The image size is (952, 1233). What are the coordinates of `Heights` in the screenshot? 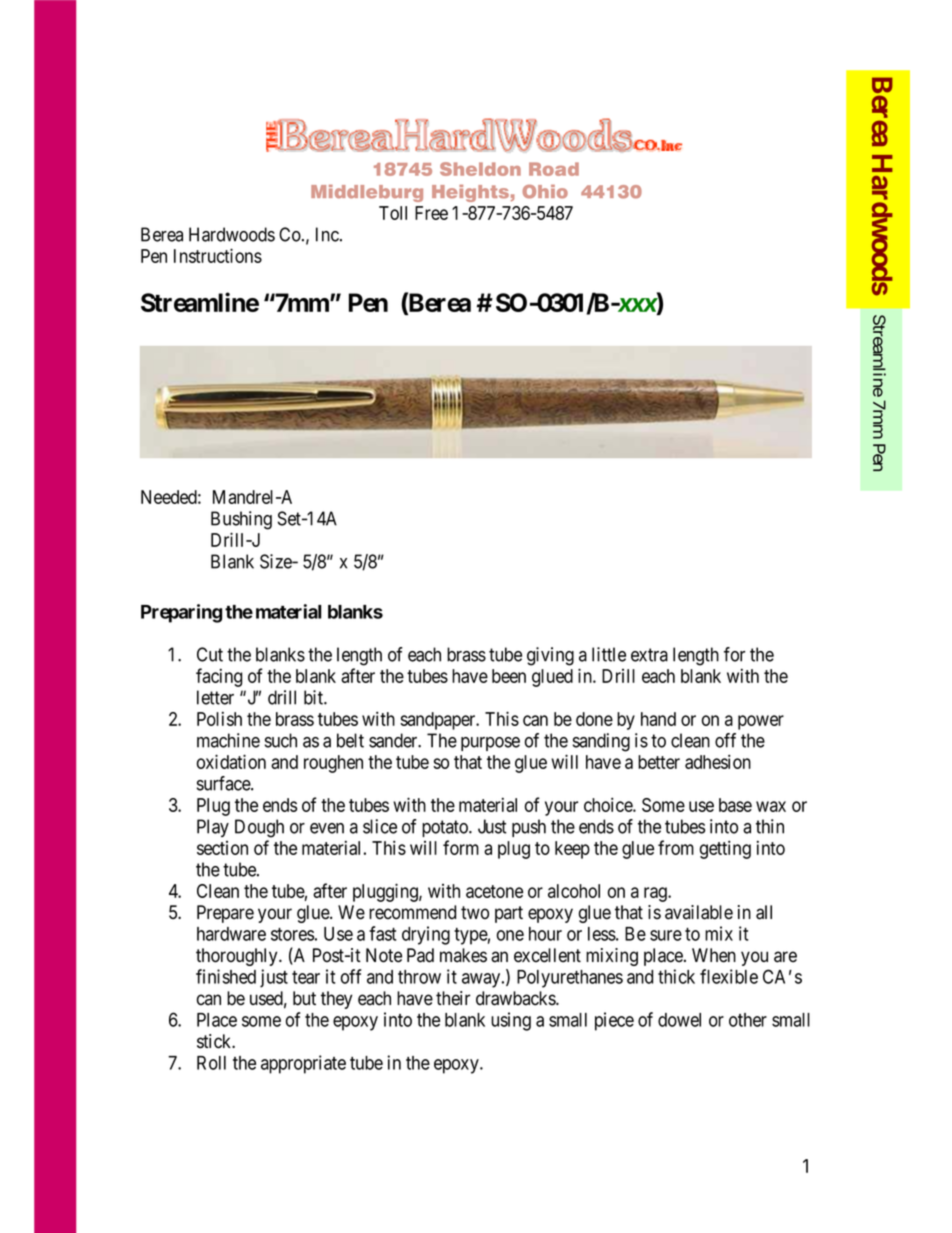 It's located at (470, 193).
